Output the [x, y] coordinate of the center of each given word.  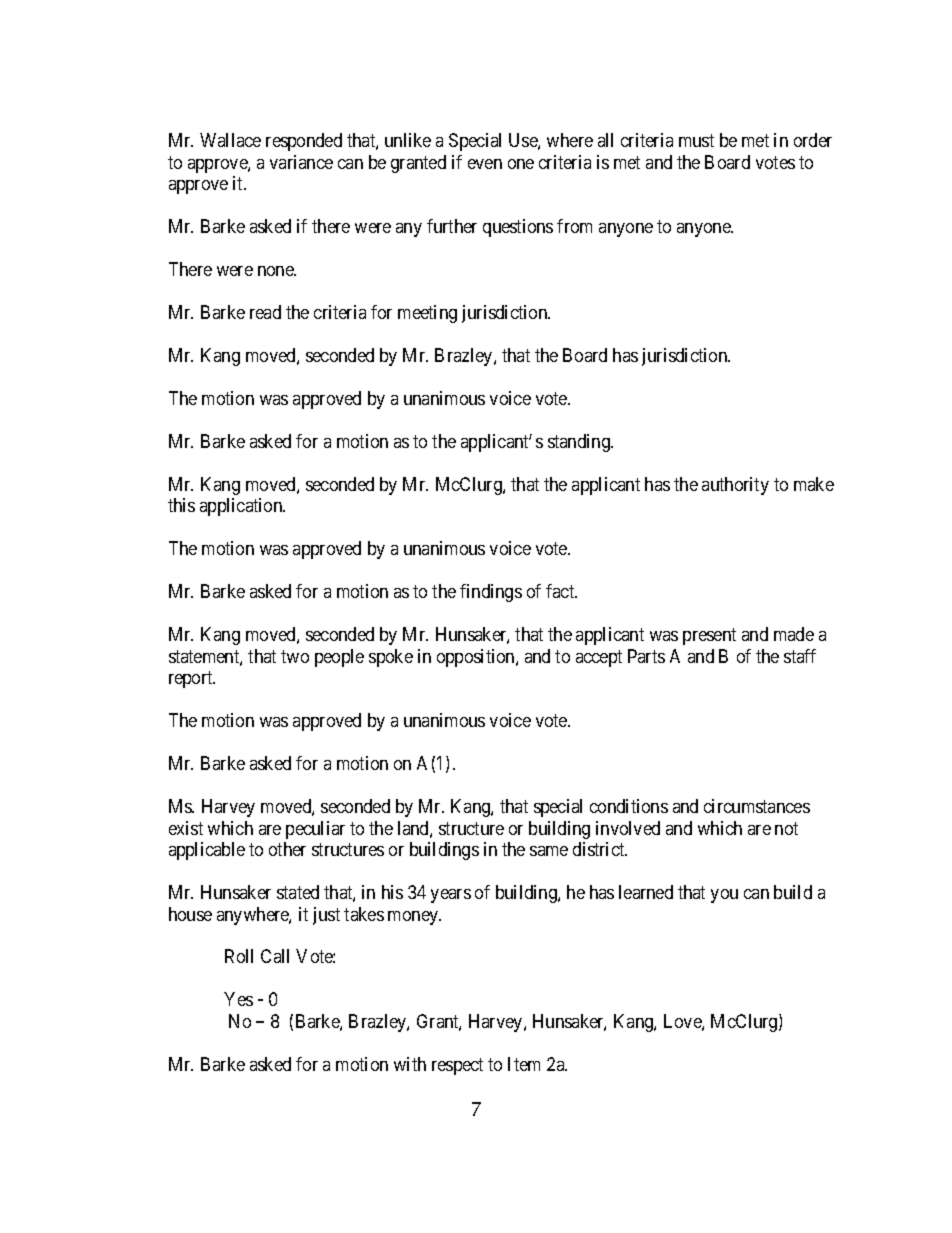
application [242, 507]
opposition [477, 658]
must [696, 140]
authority [735, 486]
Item [524, 1064]
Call [275, 956]
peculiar [315, 830]
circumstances [757, 806]
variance [301, 162]
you [724, 896]
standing [580, 443]
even [485, 164]
